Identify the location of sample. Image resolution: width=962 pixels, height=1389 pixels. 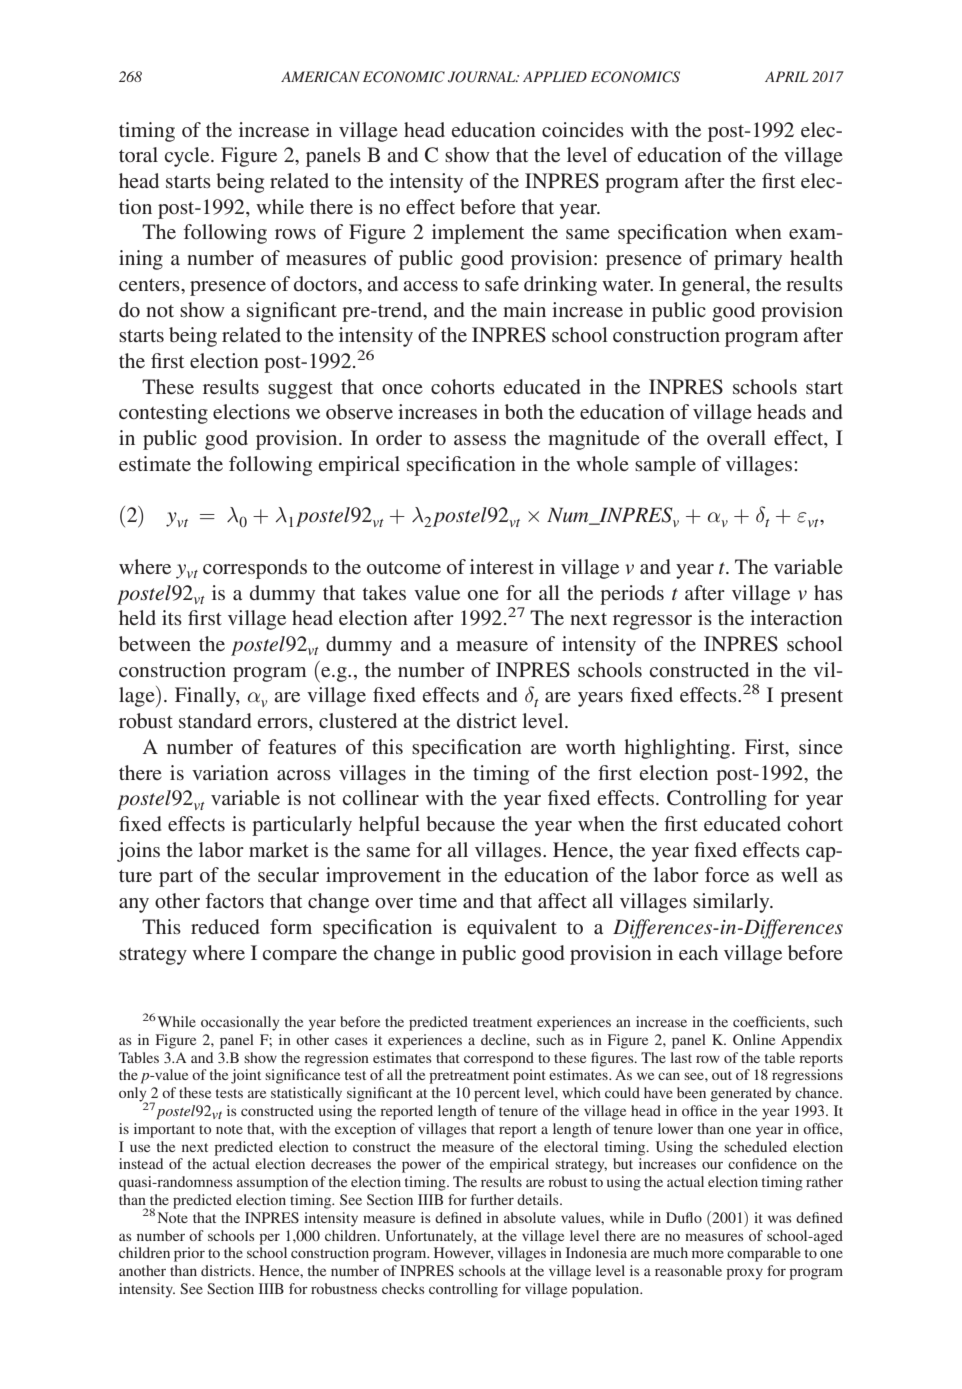
(665, 466).
